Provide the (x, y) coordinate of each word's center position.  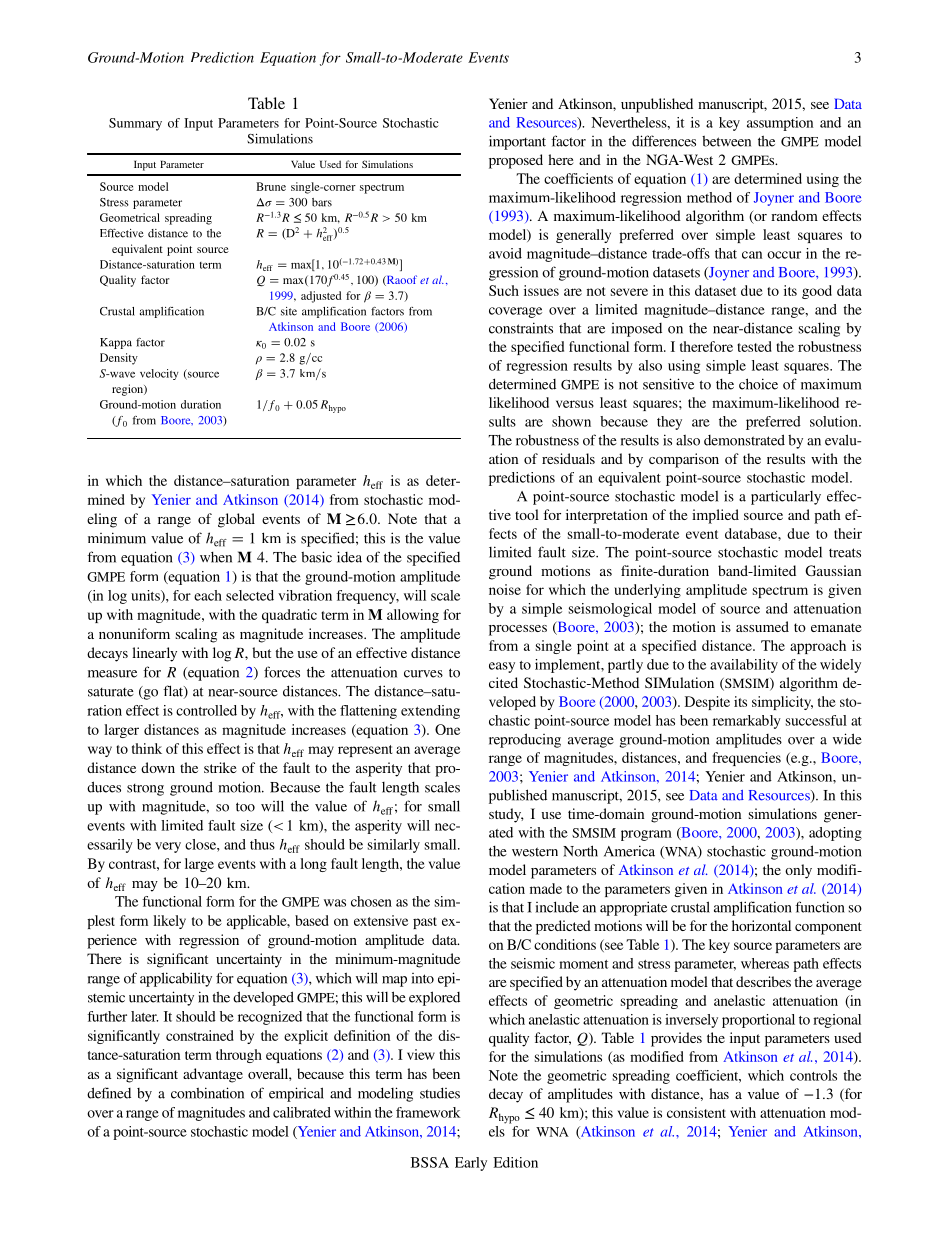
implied (715, 516)
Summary (135, 124)
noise (505, 589)
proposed (516, 161)
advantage (213, 1075)
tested (754, 346)
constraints (521, 328)
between (726, 141)
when (216, 557)
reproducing (525, 740)
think (147, 748)
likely (169, 922)
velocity (159, 374)
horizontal (761, 925)
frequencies (747, 759)
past (425, 923)
